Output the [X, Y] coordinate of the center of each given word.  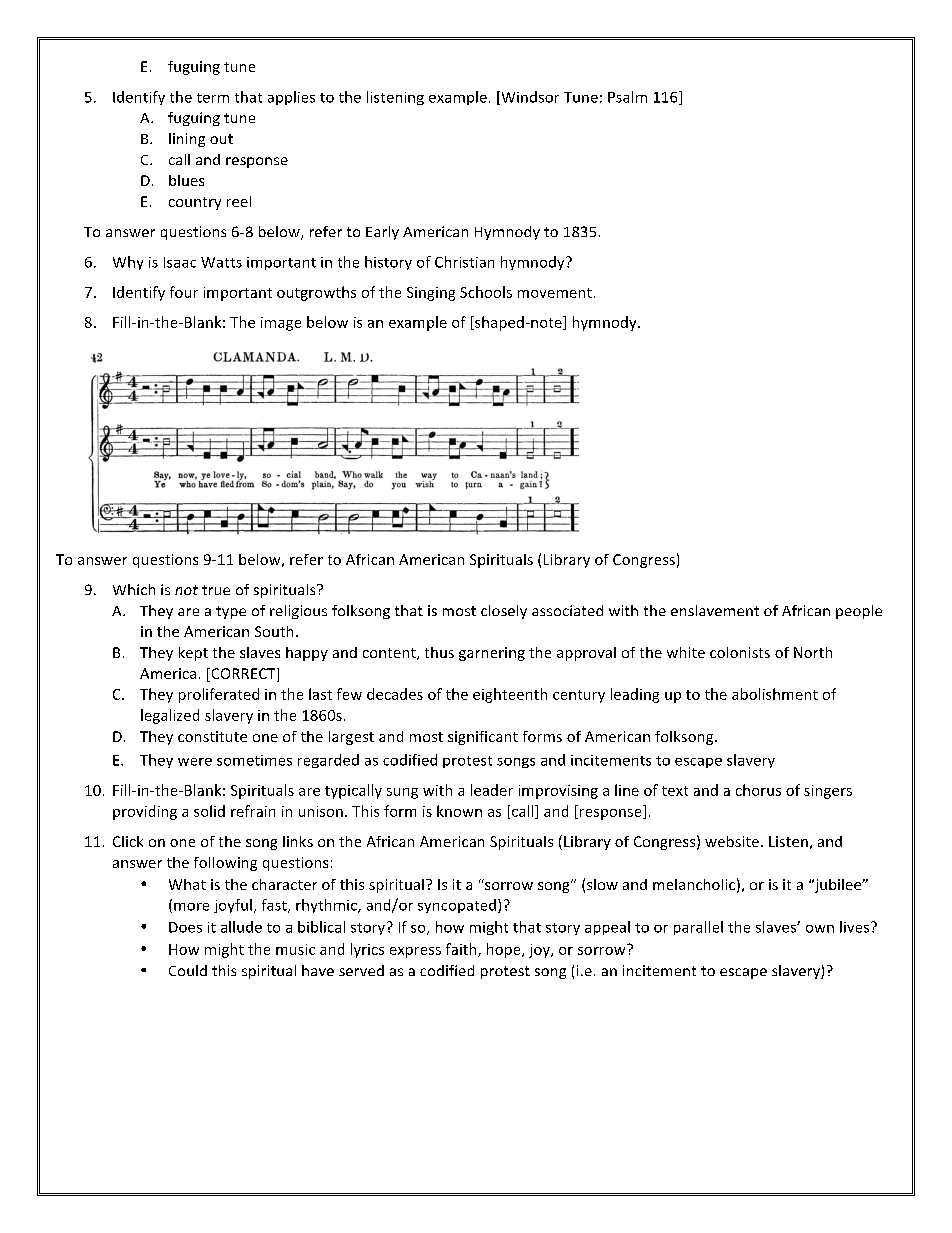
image [281, 324]
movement [555, 293]
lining [187, 140]
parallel [698, 928]
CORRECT [243, 675]
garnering [492, 654]
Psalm [627, 97]
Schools [486, 292]
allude [241, 927]
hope [505, 950]
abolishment [775, 694]
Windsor [529, 98]
